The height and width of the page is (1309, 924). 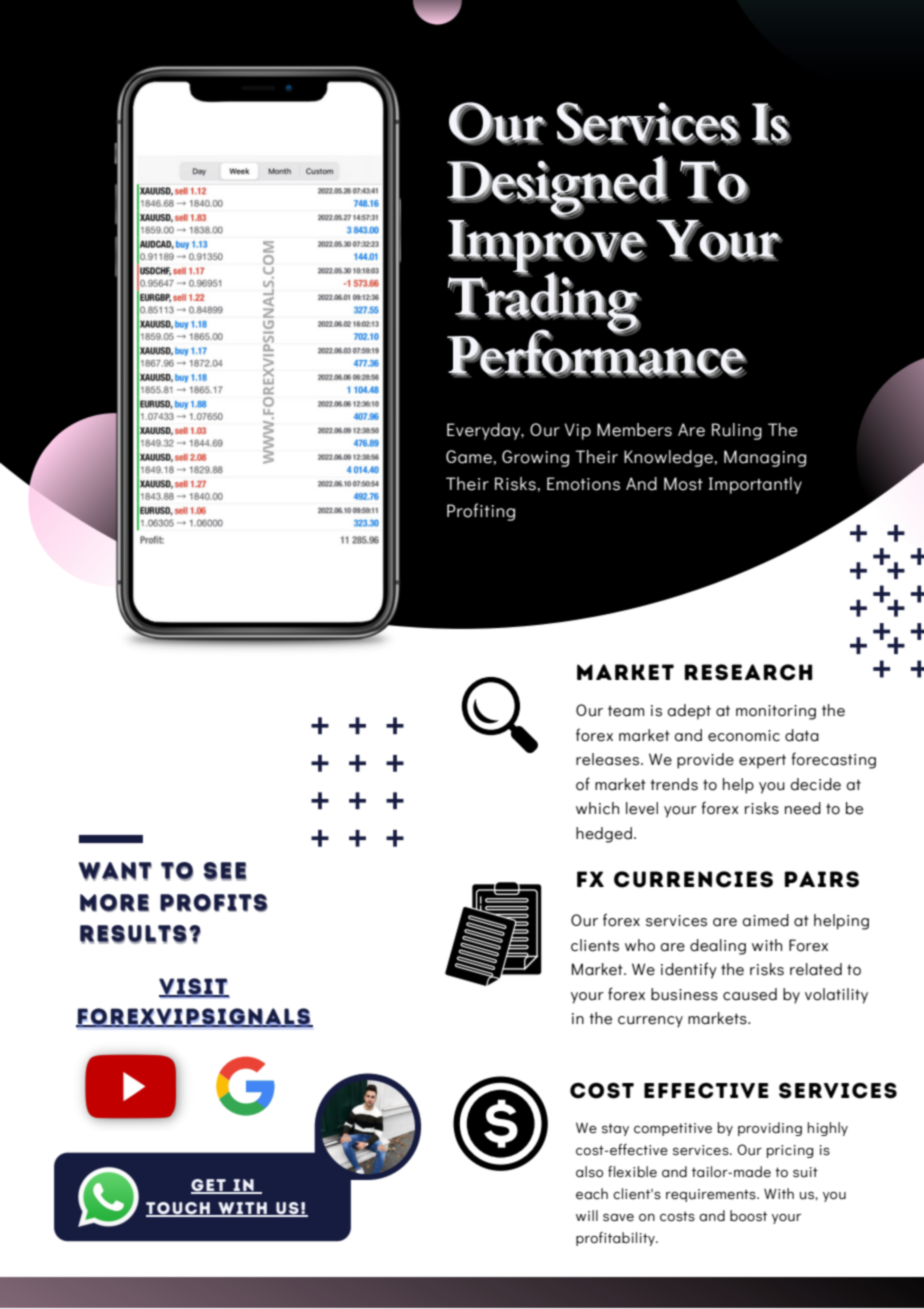 What do you see at coordinates (481, 512) in the page?
I see `Profiting` at bounding box center [481, 512].
